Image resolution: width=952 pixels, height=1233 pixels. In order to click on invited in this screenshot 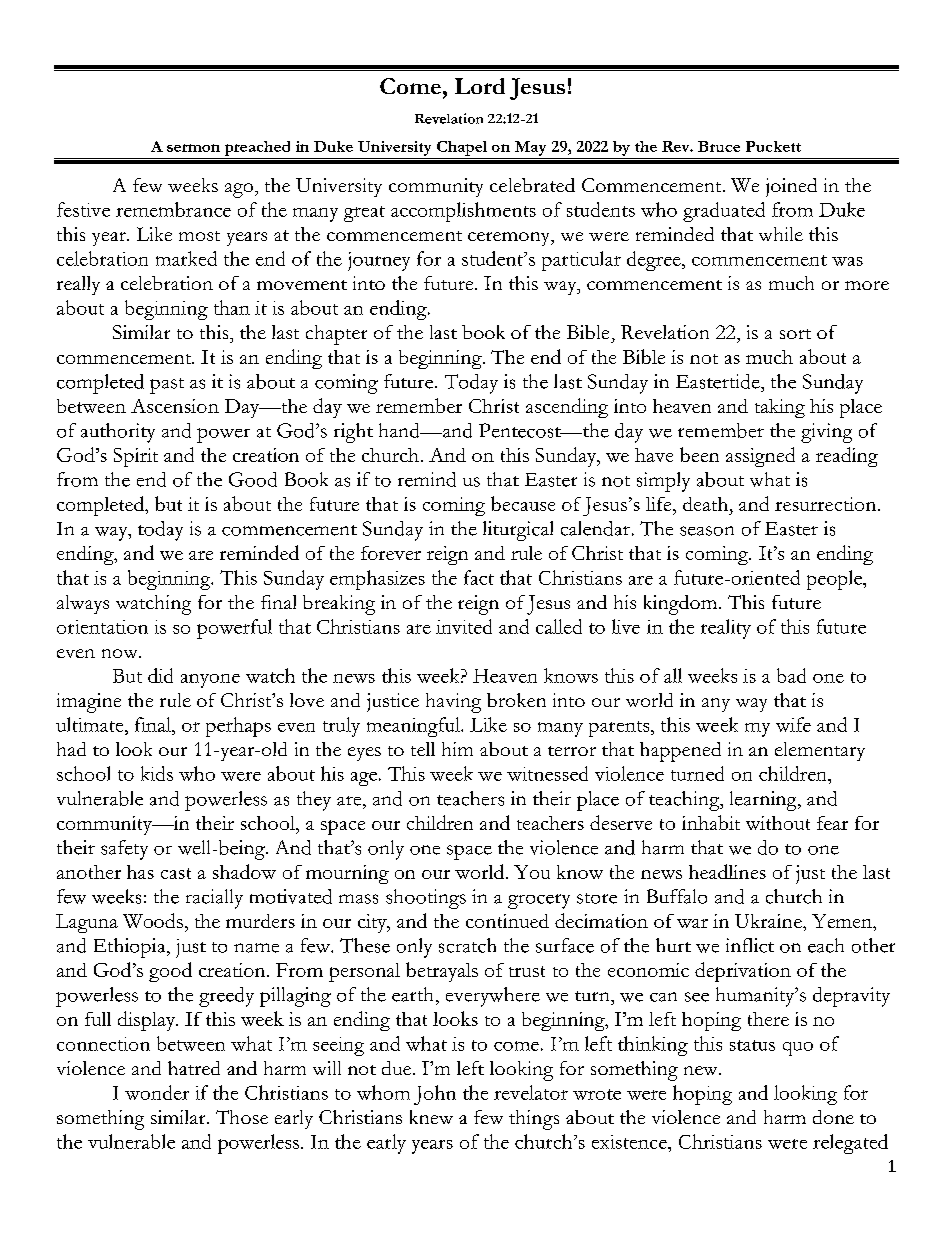, I will do `click(464, 626)`.
